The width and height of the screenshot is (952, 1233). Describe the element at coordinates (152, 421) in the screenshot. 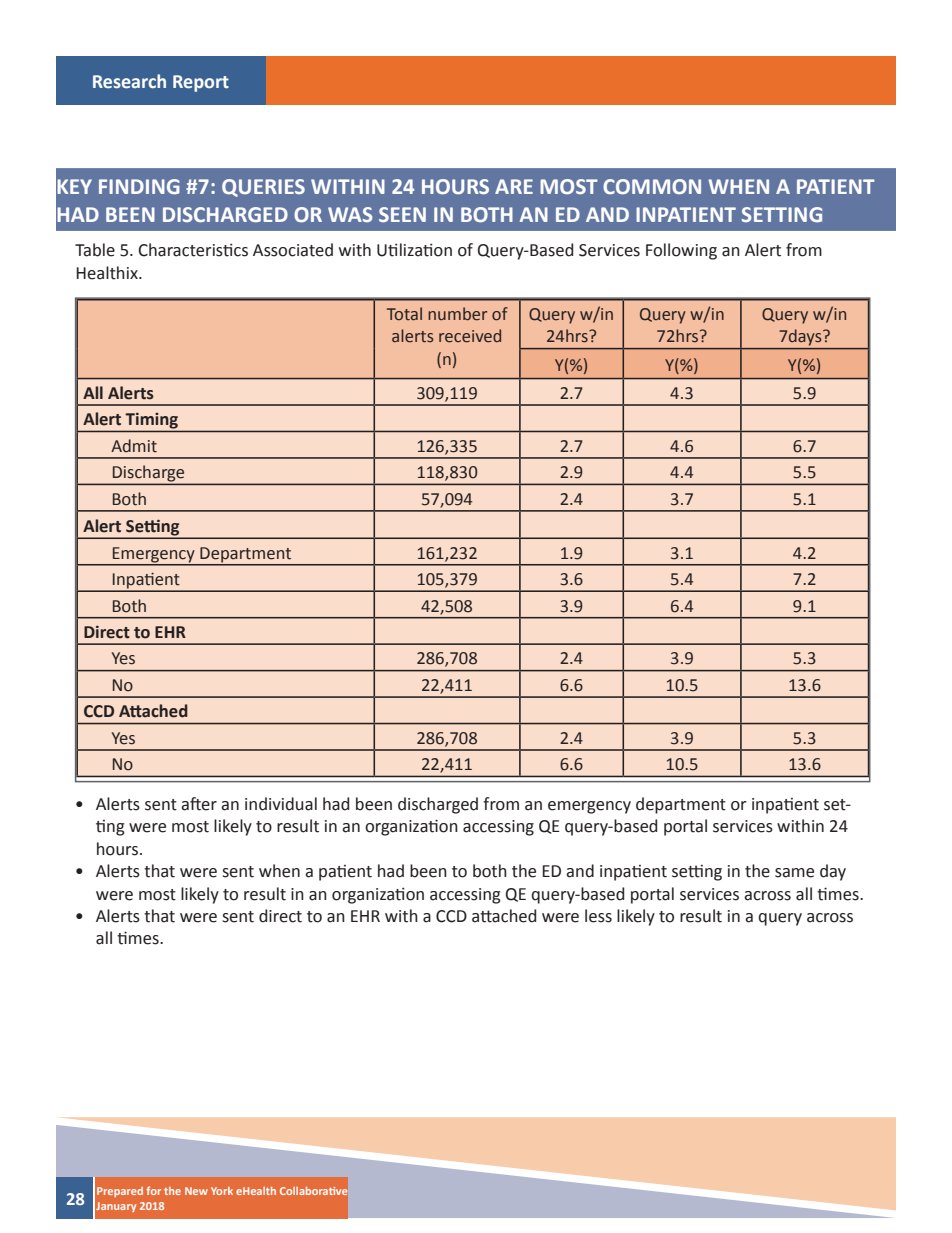

I see `Timing` at that location.
